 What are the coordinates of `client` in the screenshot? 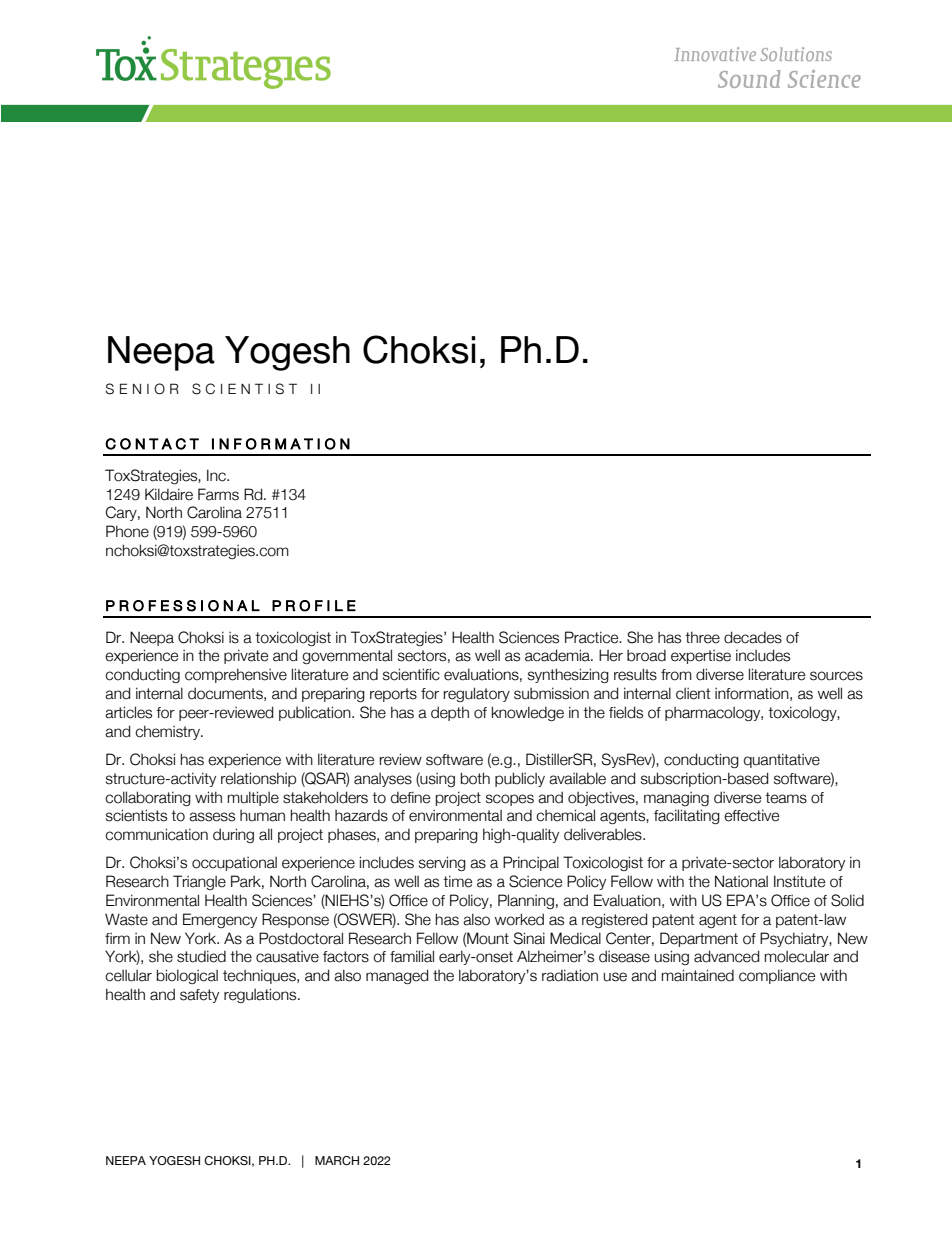 It's located at (693, 694).
